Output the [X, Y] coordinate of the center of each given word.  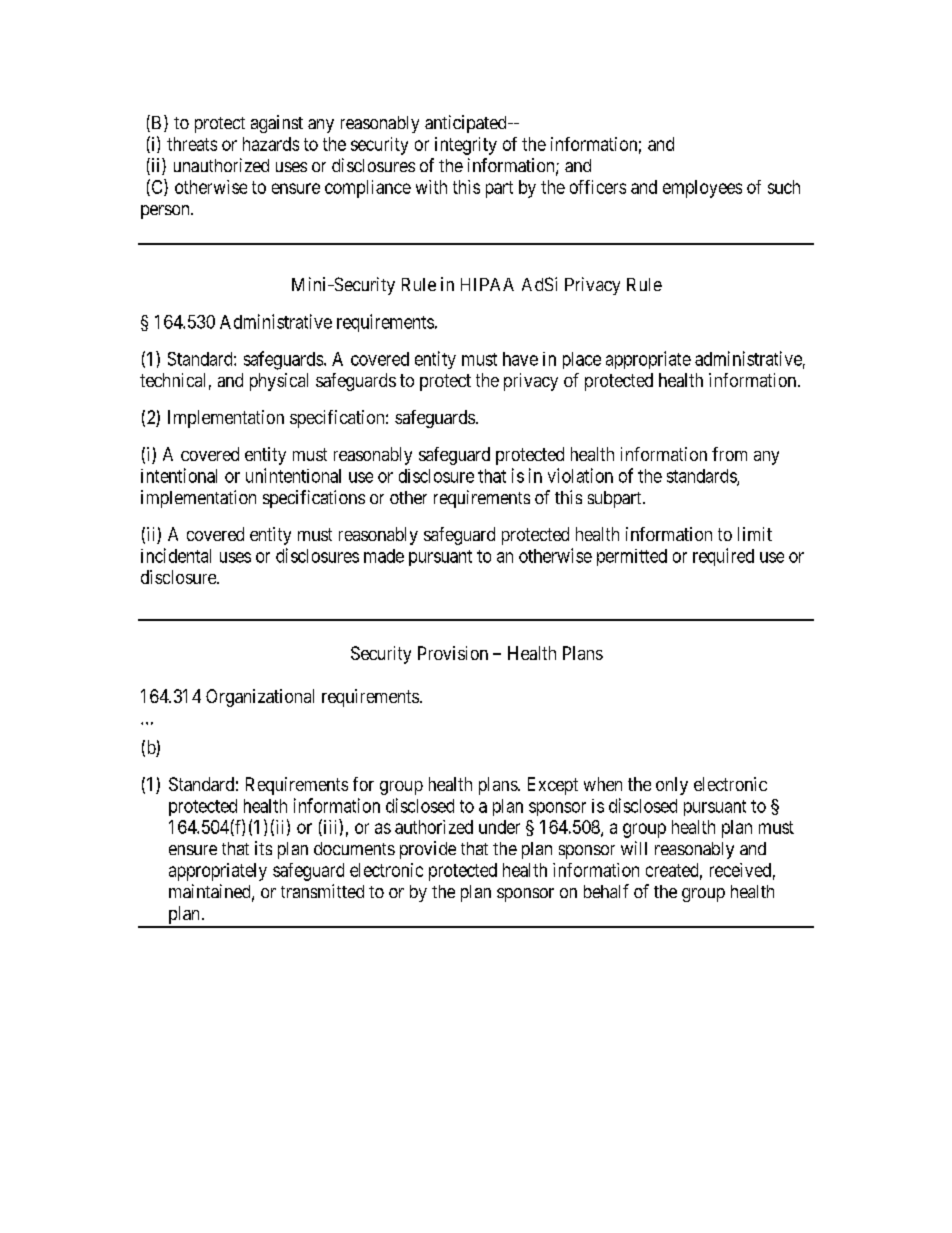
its [263, 848]
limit [755, 534]
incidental [176, 555]
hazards [271, 144]
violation [580, 475]
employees [702, 189]
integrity [466, 146]
